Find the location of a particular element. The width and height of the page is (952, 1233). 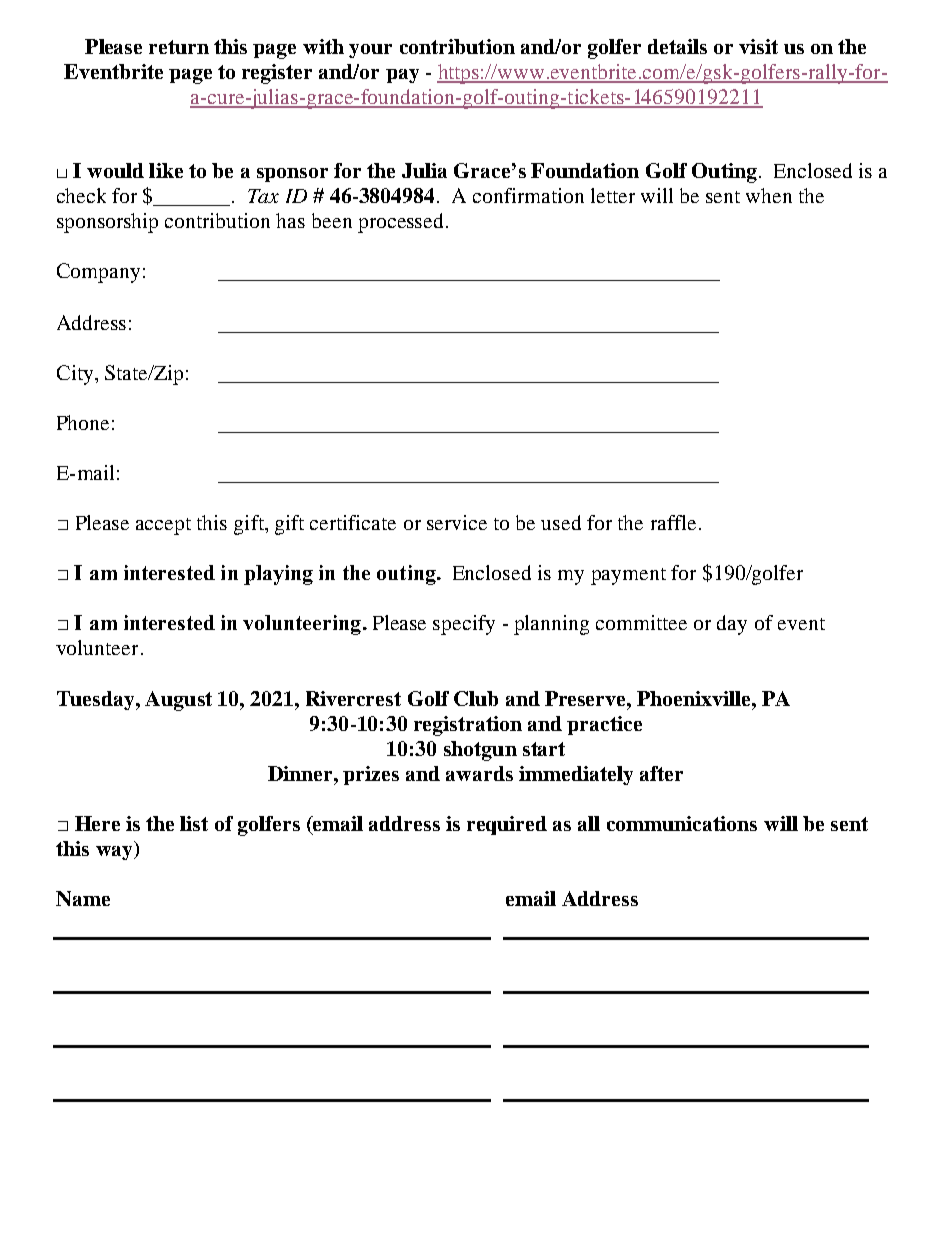

service is located at coordinates (457, 522).
